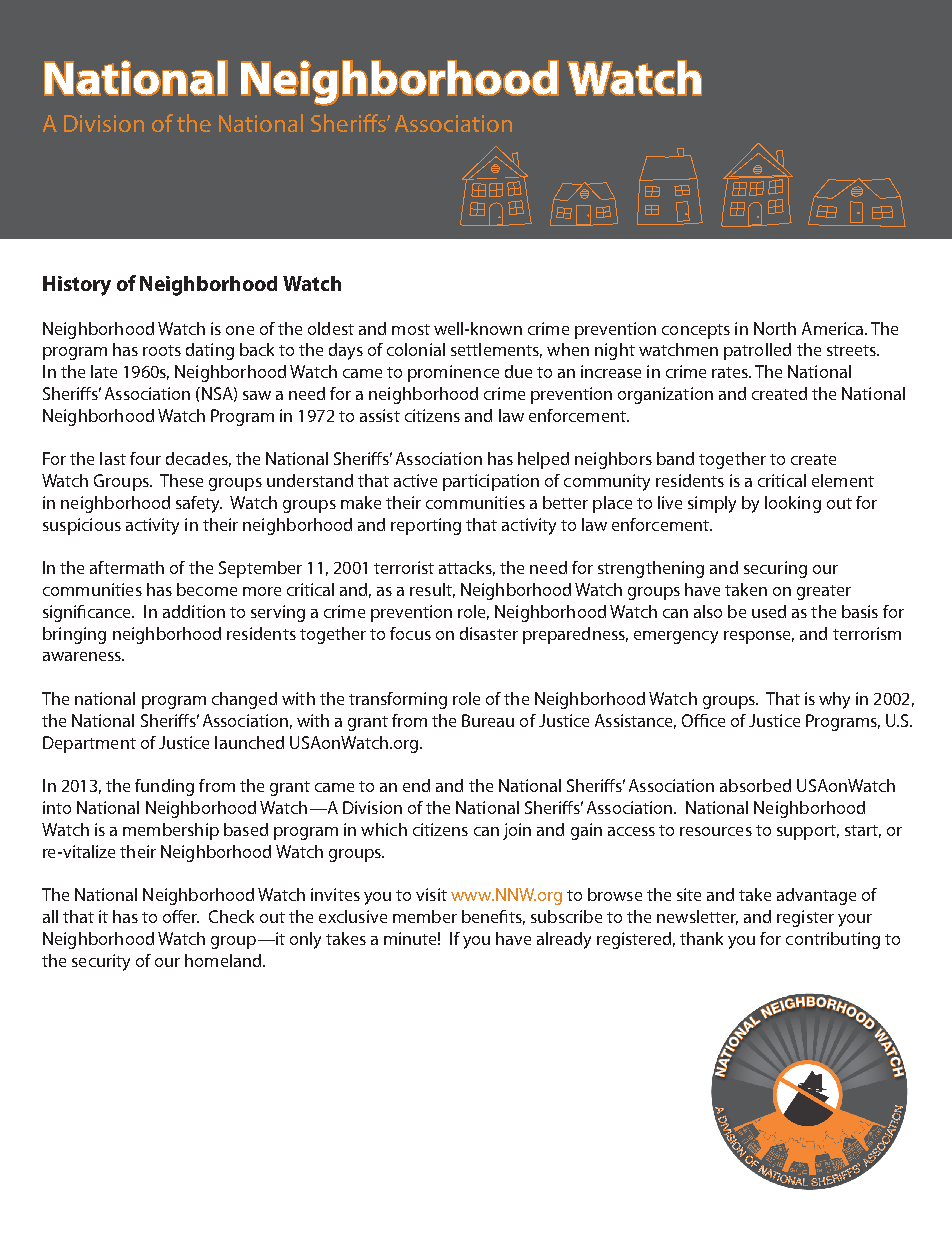 This document has height=1233, width=952. Describe the element at coordinates (564, 940) in the document. I see `already` at that location.
